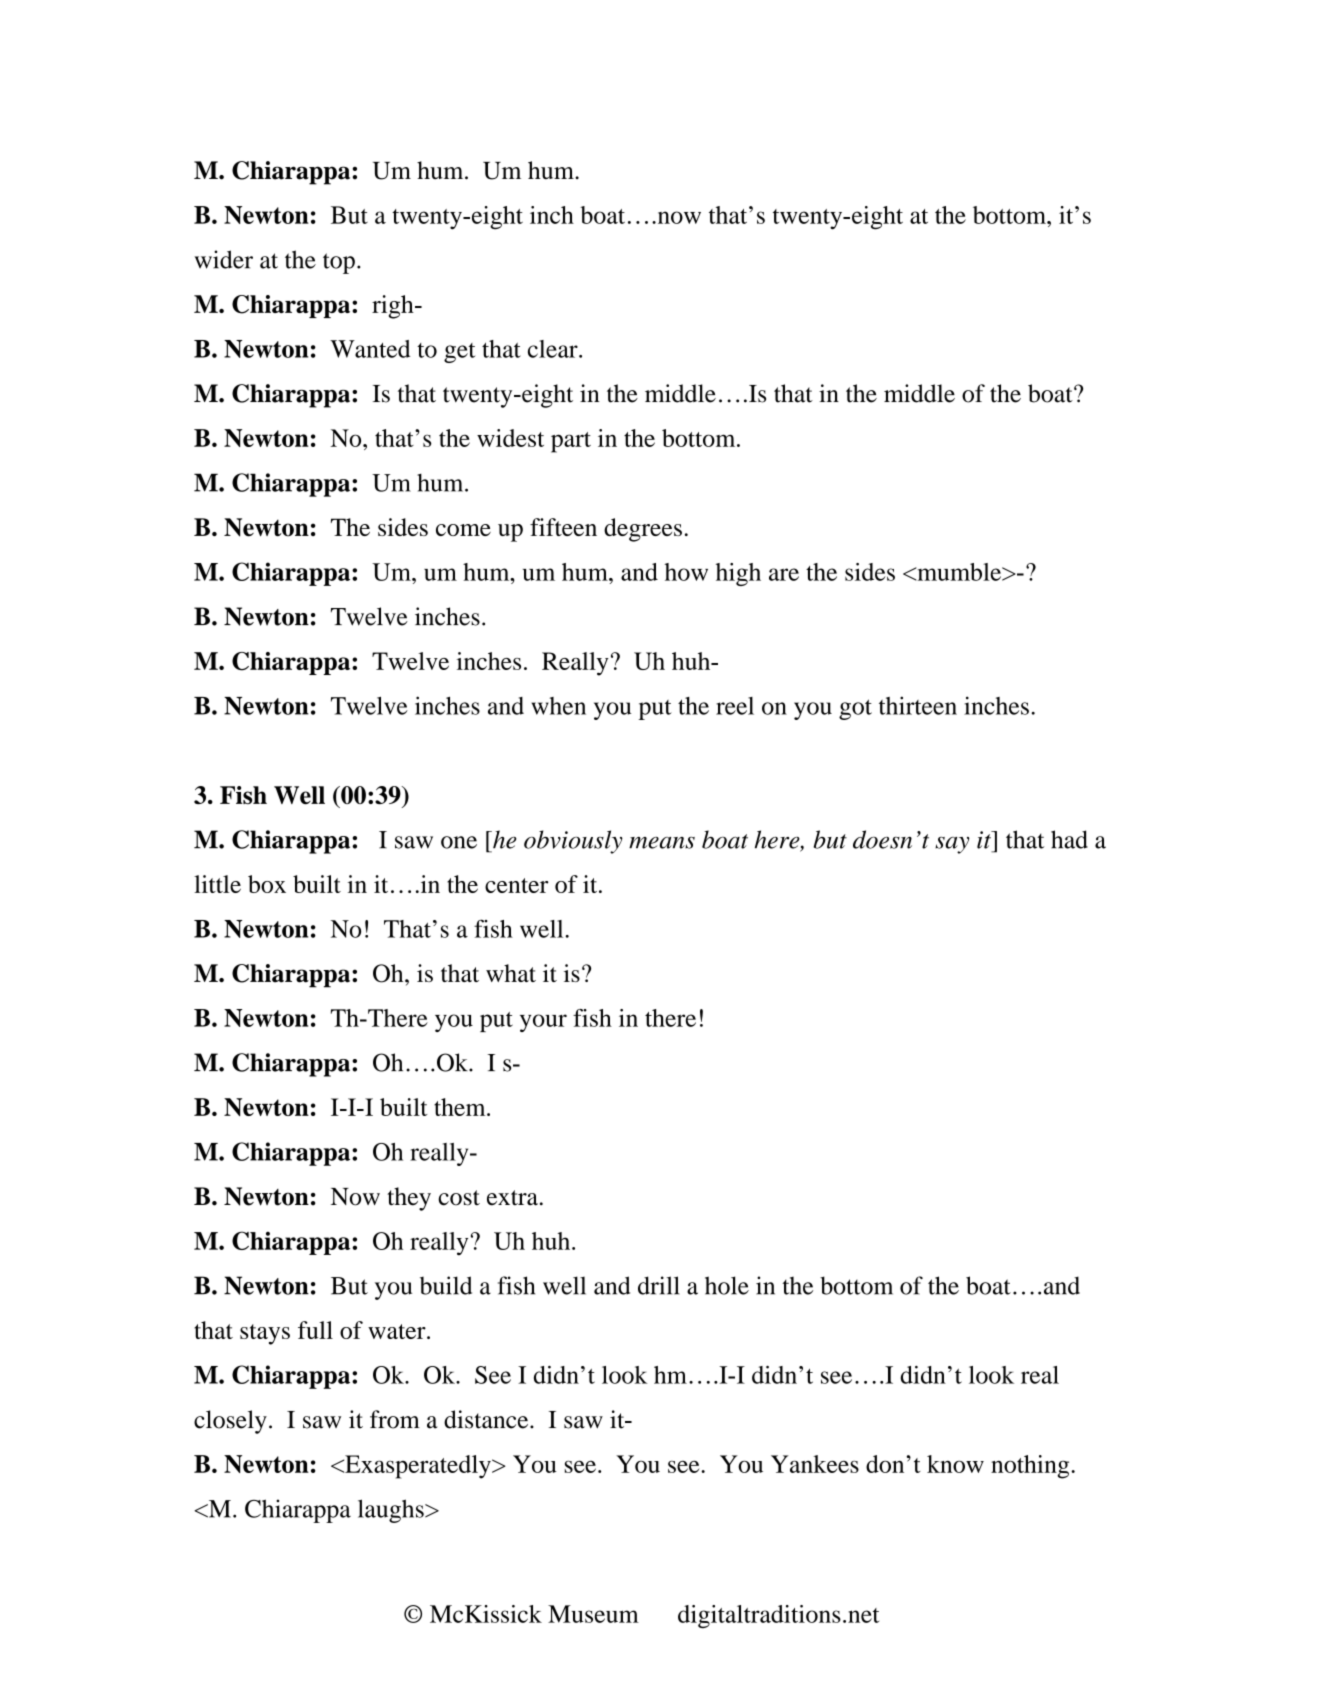 The image size is (1319, 1707). Describe the element at coordinates (459, 842) in the page. I see `one` at that location.
